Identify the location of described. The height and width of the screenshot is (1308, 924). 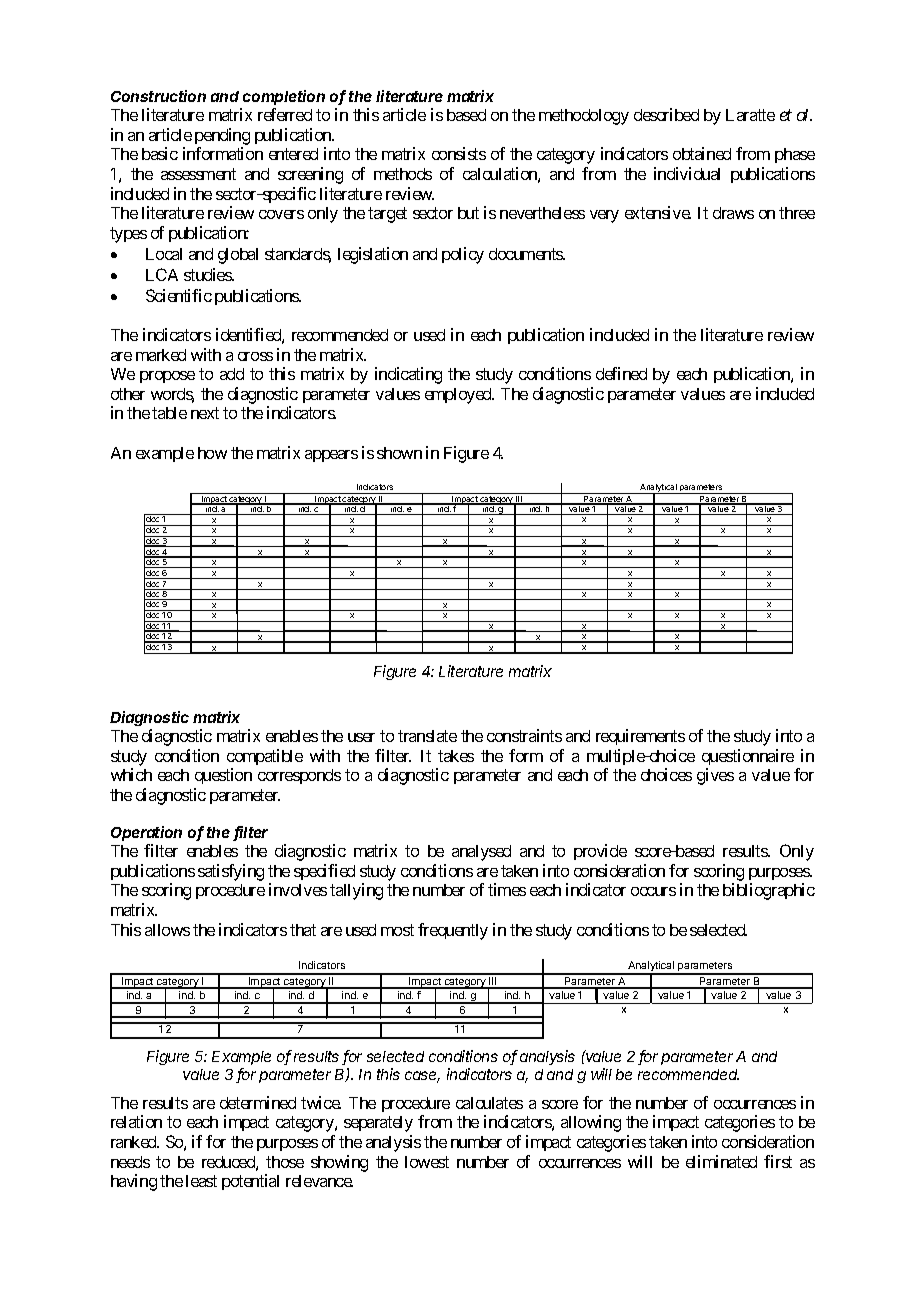
(666, 114).
